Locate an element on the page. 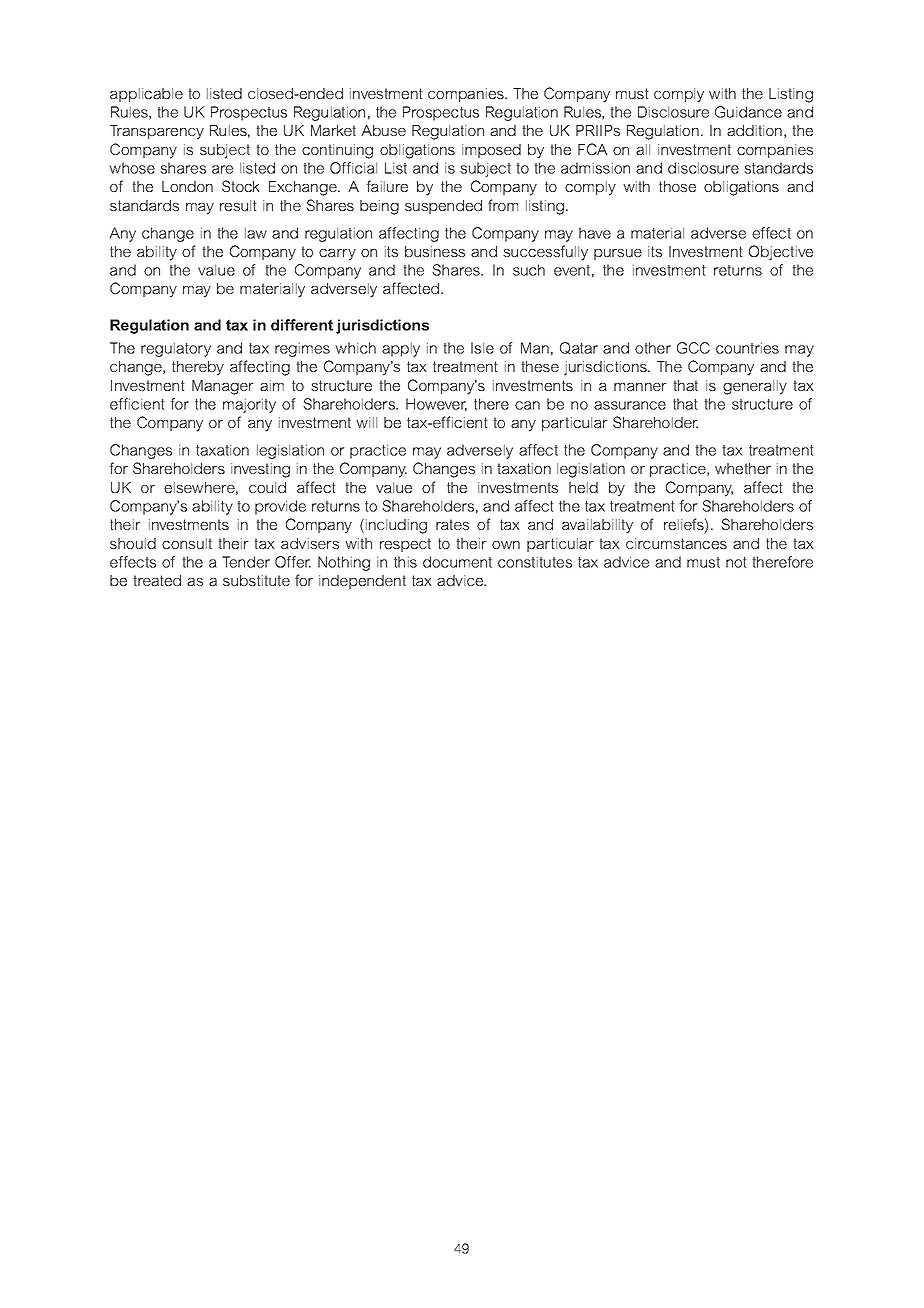 The image size is (924, 1308). law is located at coordinates (256, 233).
